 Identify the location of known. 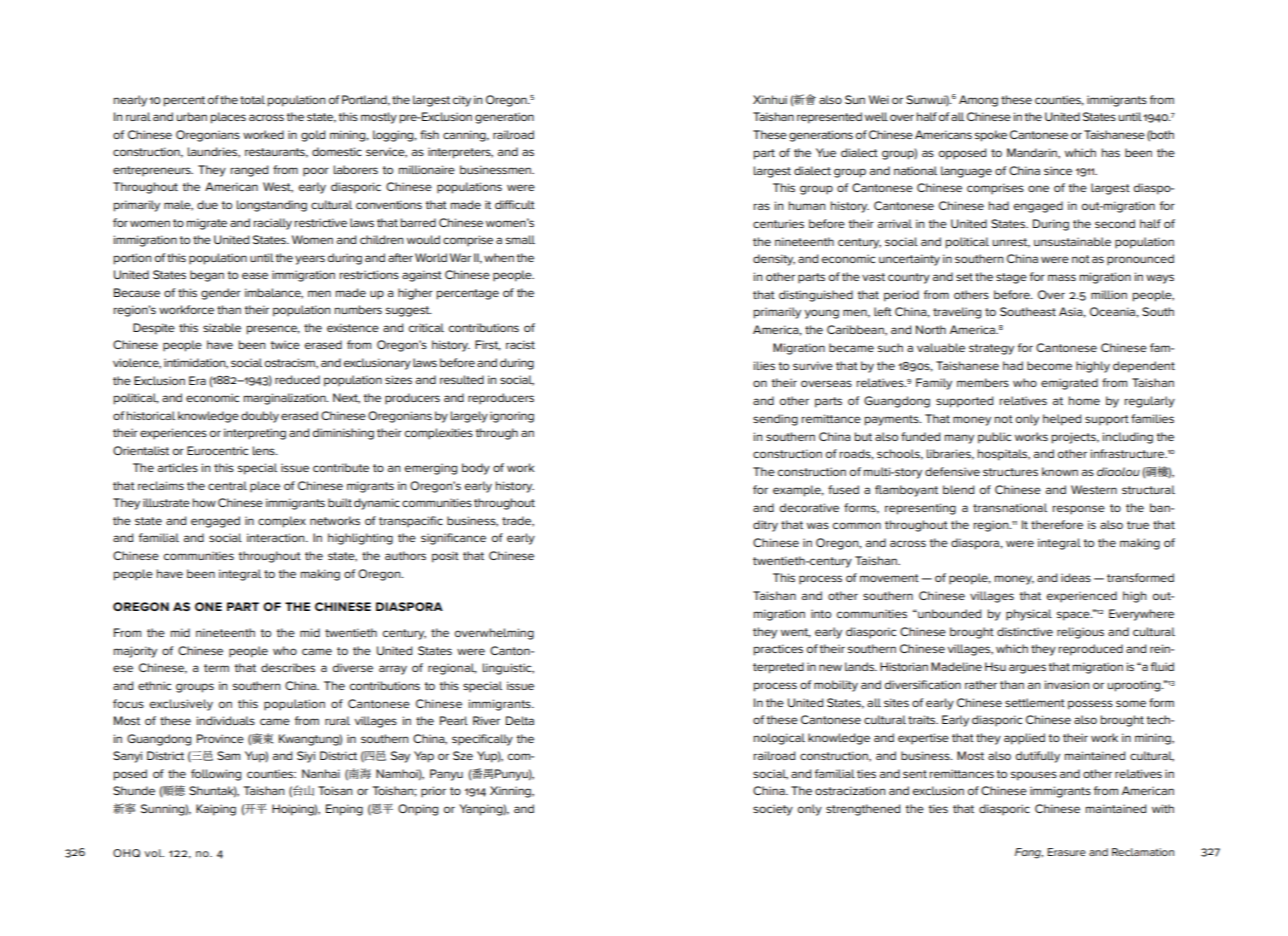
(1060, 471).
